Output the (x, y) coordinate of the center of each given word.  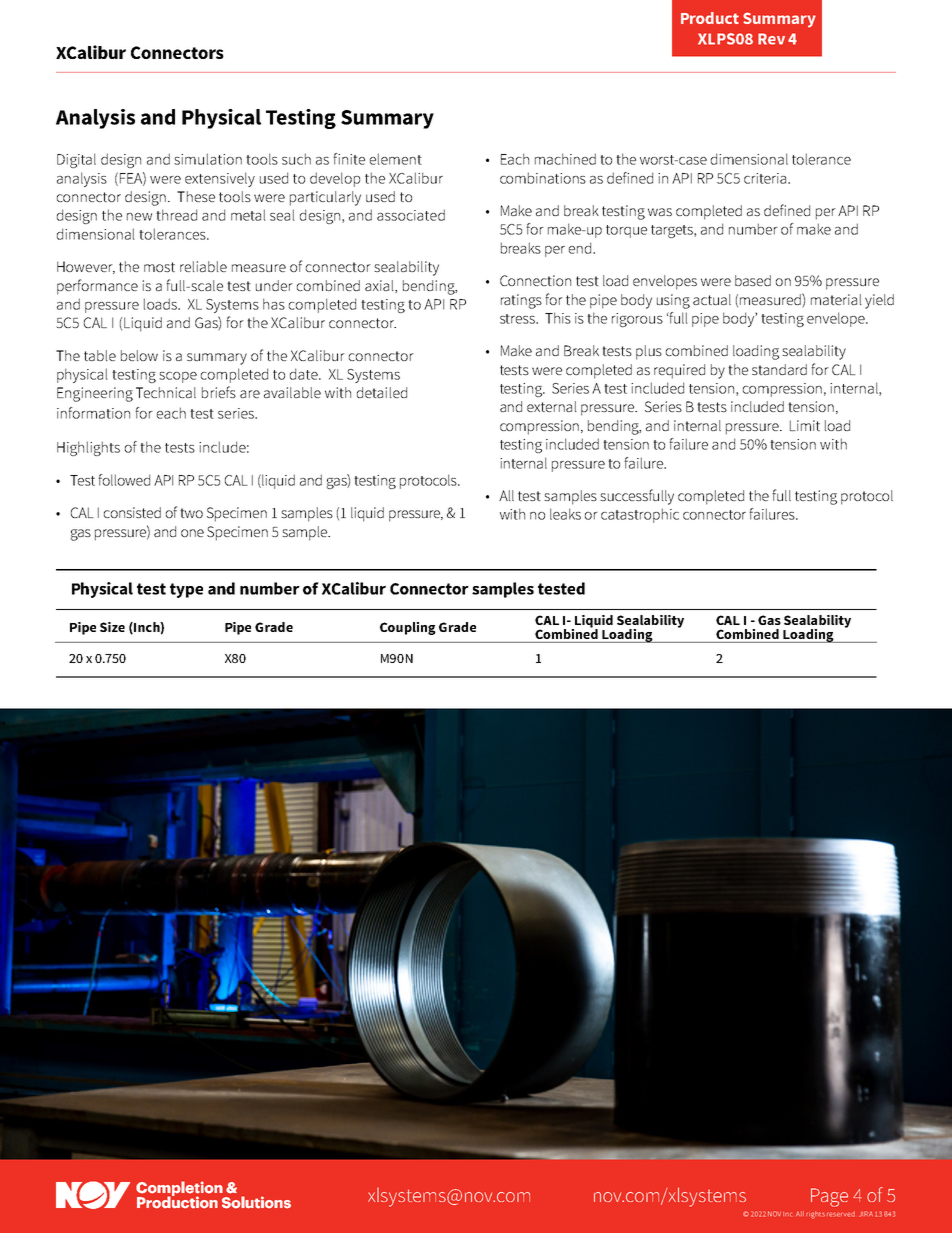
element (396, 159)
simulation (208, 159)
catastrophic (640, 515)
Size (112, 627)
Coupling (408, 628)
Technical (166, 392)
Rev (771, 39)
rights (815, 1215)
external (552, 406)
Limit (805, 425)
